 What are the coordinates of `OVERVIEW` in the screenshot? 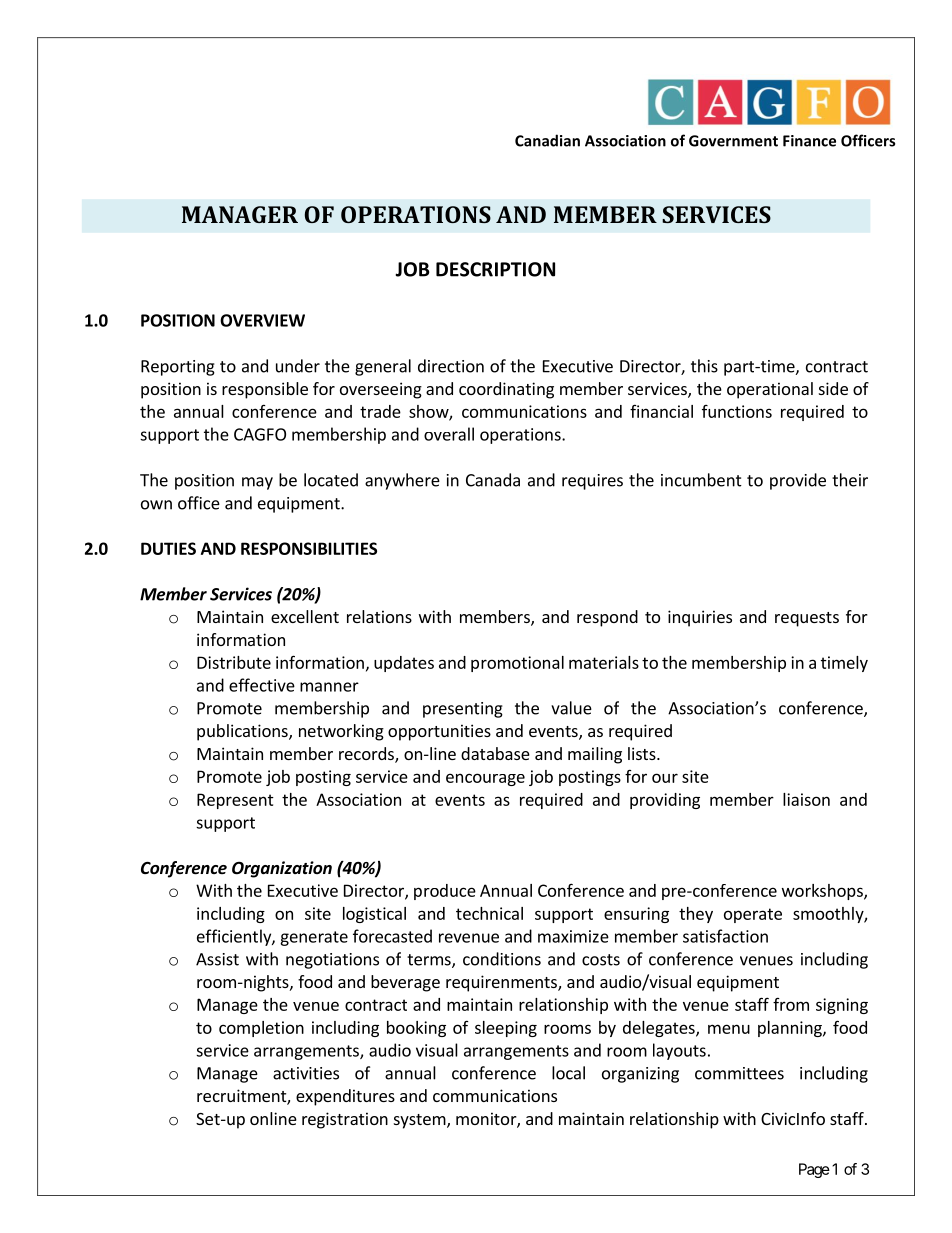 It's located at (262, 320).
